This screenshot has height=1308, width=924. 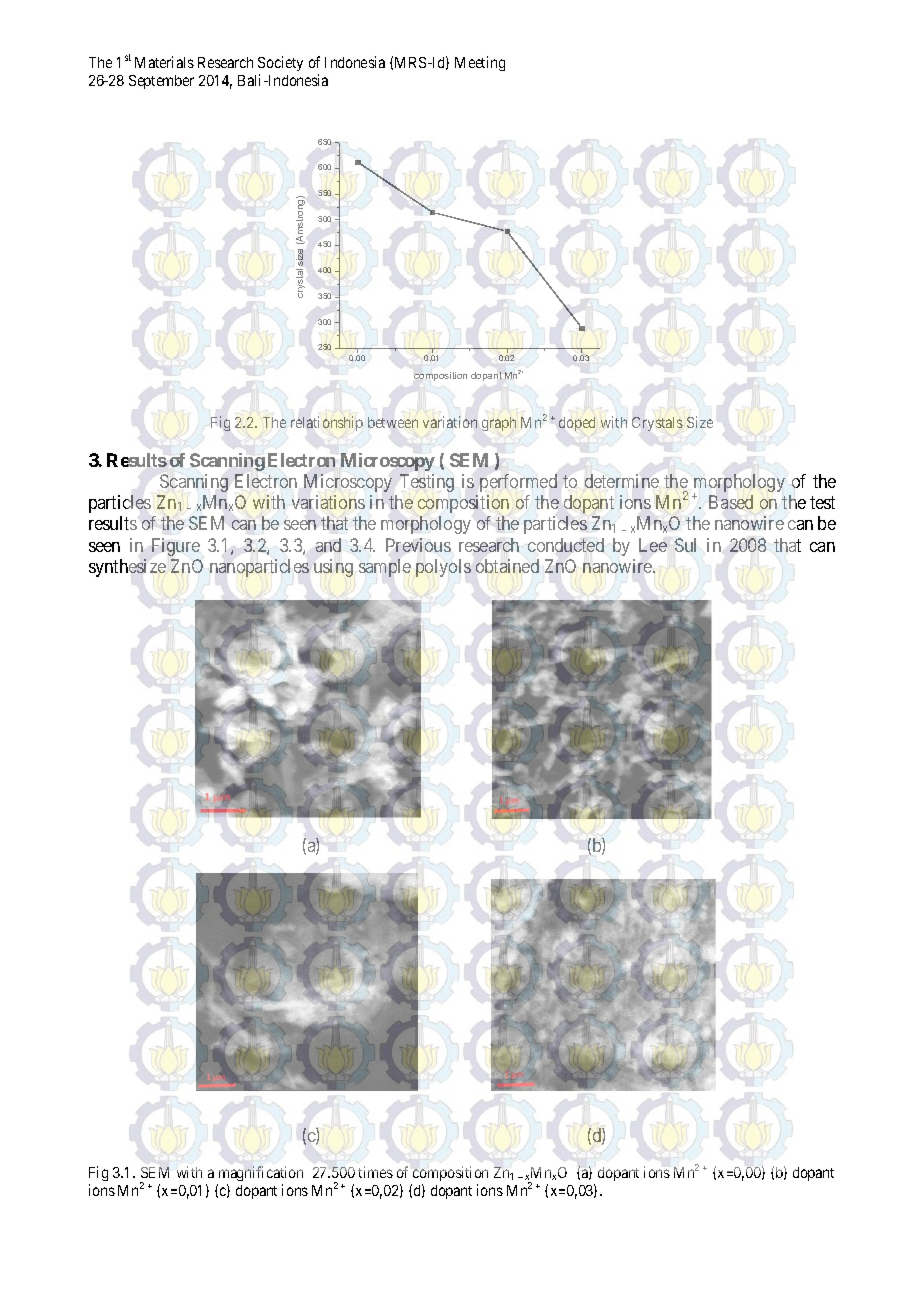 What do you see at coordinates (622, 481) in the screenshot?
I see `determine` at bounding box center [622, 481].
